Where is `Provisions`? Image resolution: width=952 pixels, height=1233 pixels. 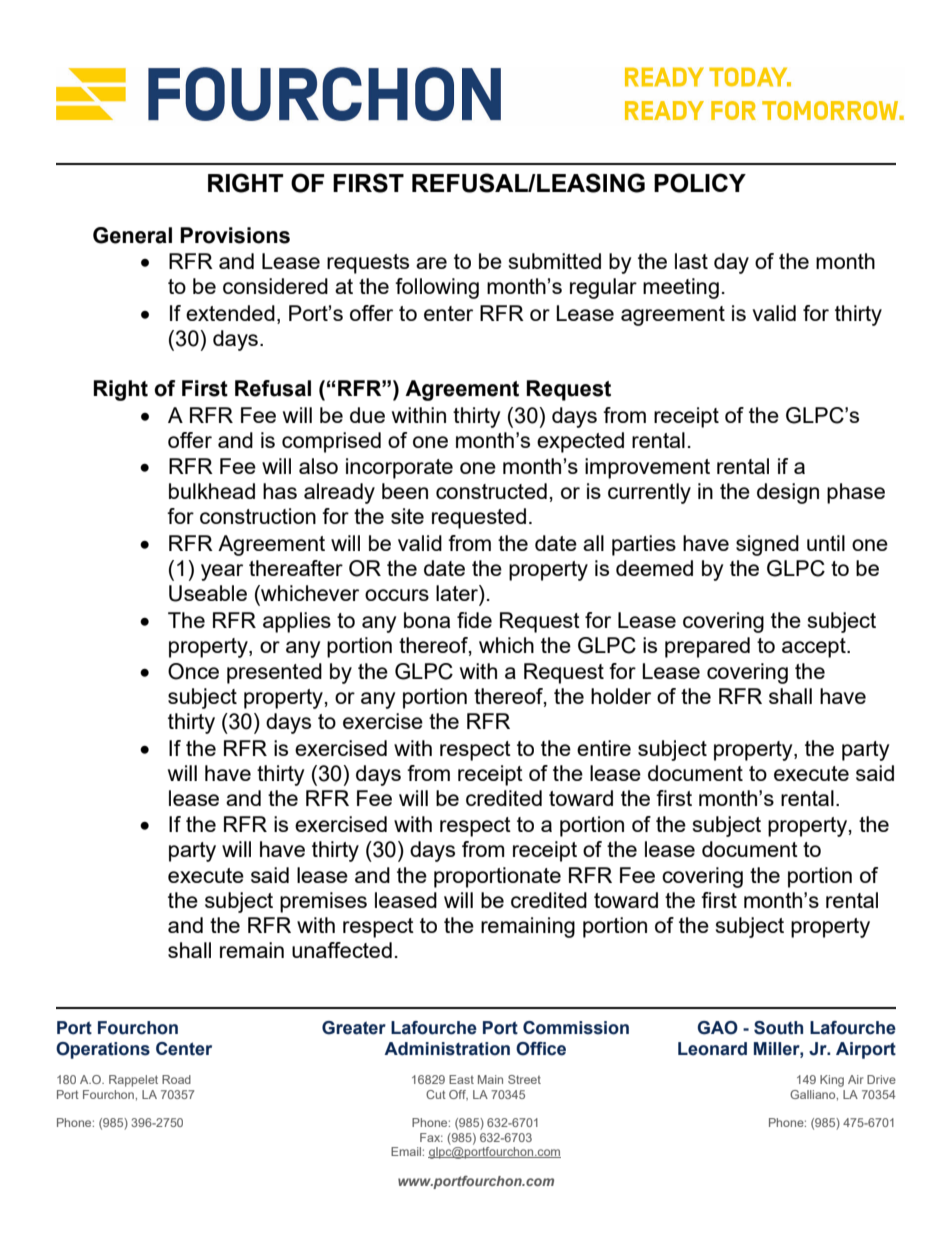
Provisions is located at coordinates (235, 235).
